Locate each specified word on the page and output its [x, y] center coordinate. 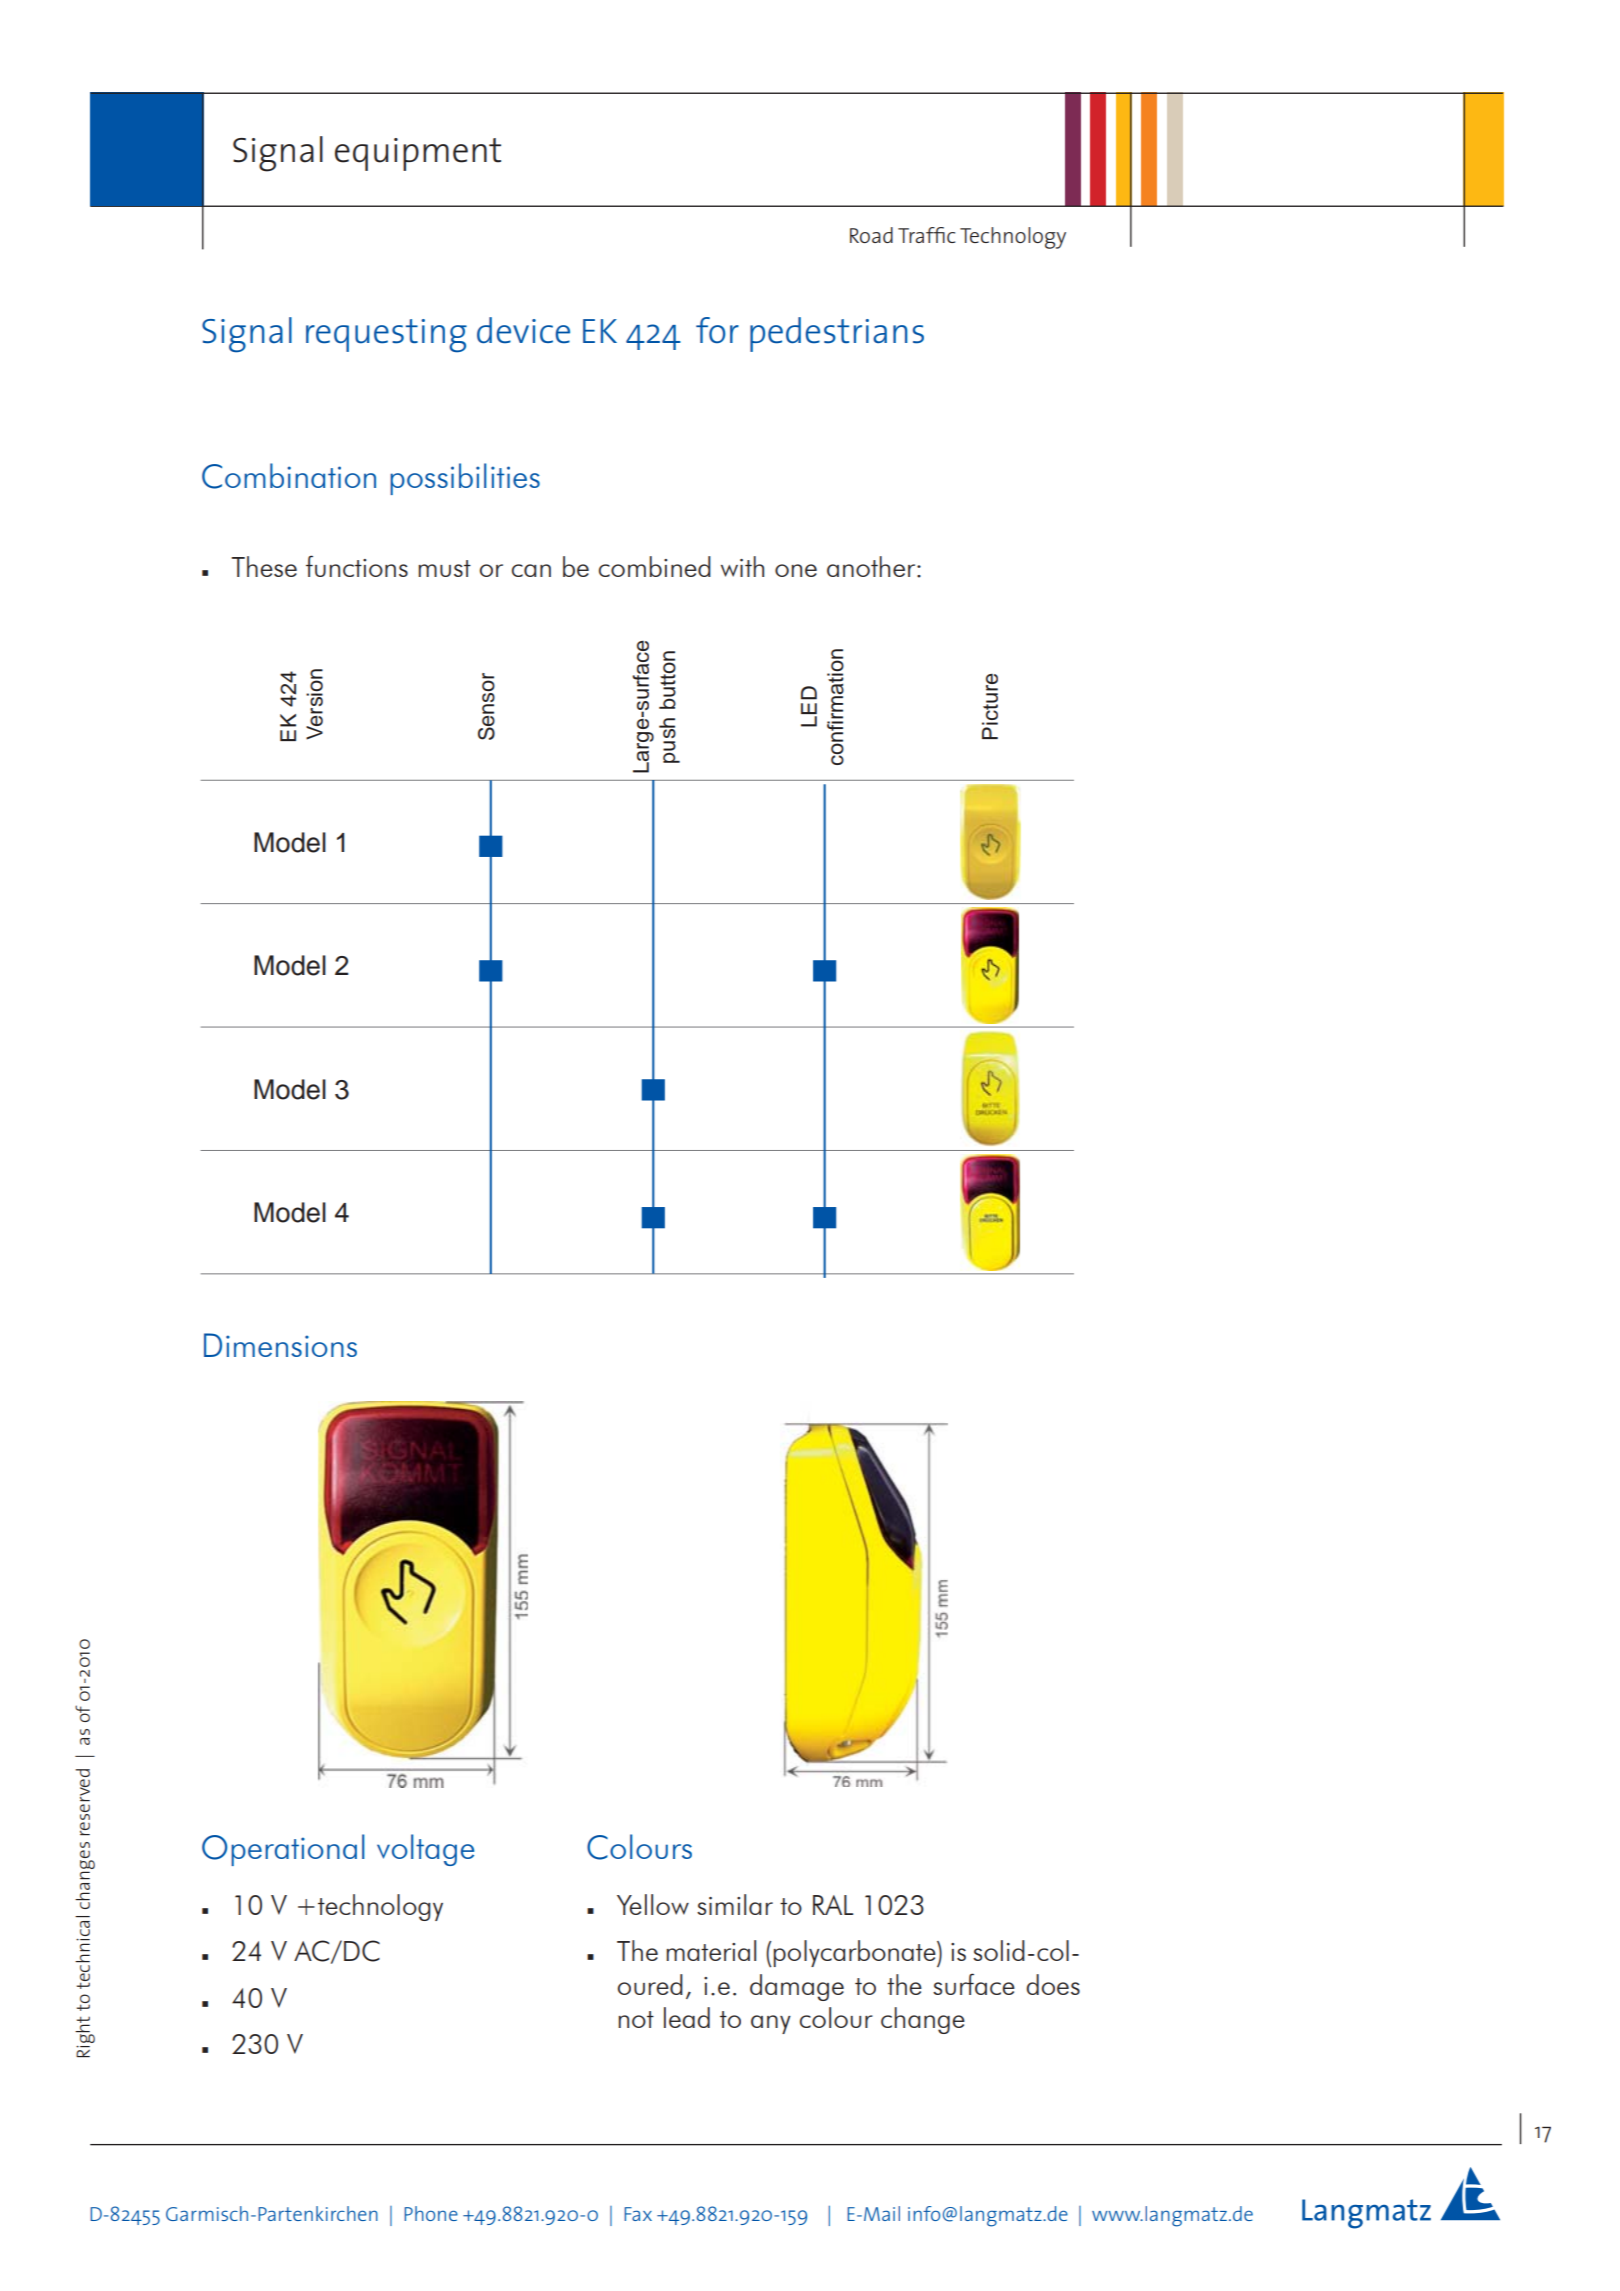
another [872, 566]
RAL [833, 1905]
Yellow [653, 1904]
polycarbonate [855, 1953]
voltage [425, 1850]
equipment [418, 154]
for [717, 330]
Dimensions [280, 1345]
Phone [431, 2213]
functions [357, 566]
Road [871, 235]
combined [655, 566]
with [742, 566]
